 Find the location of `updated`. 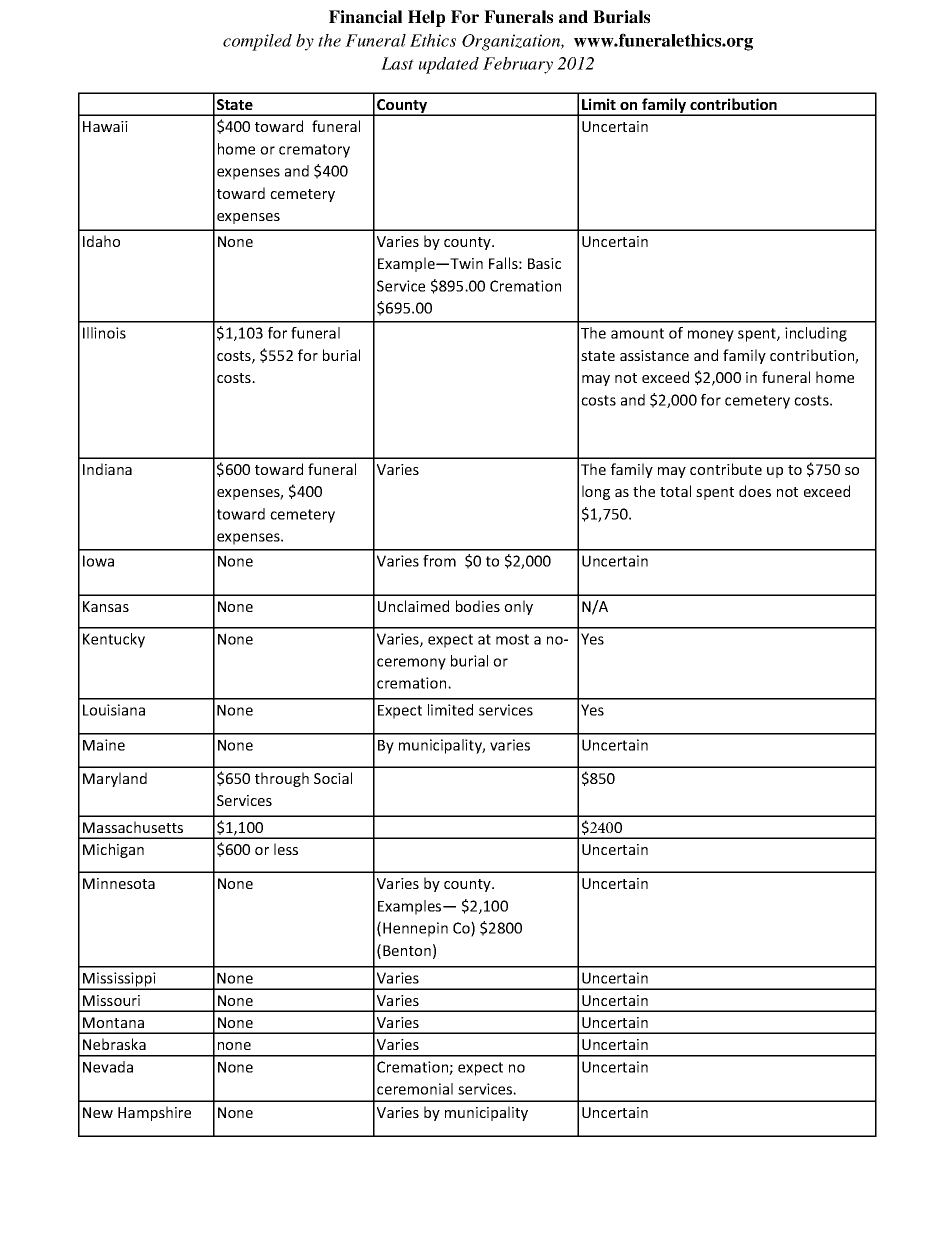

updated is located at coordinates (449, 65).
